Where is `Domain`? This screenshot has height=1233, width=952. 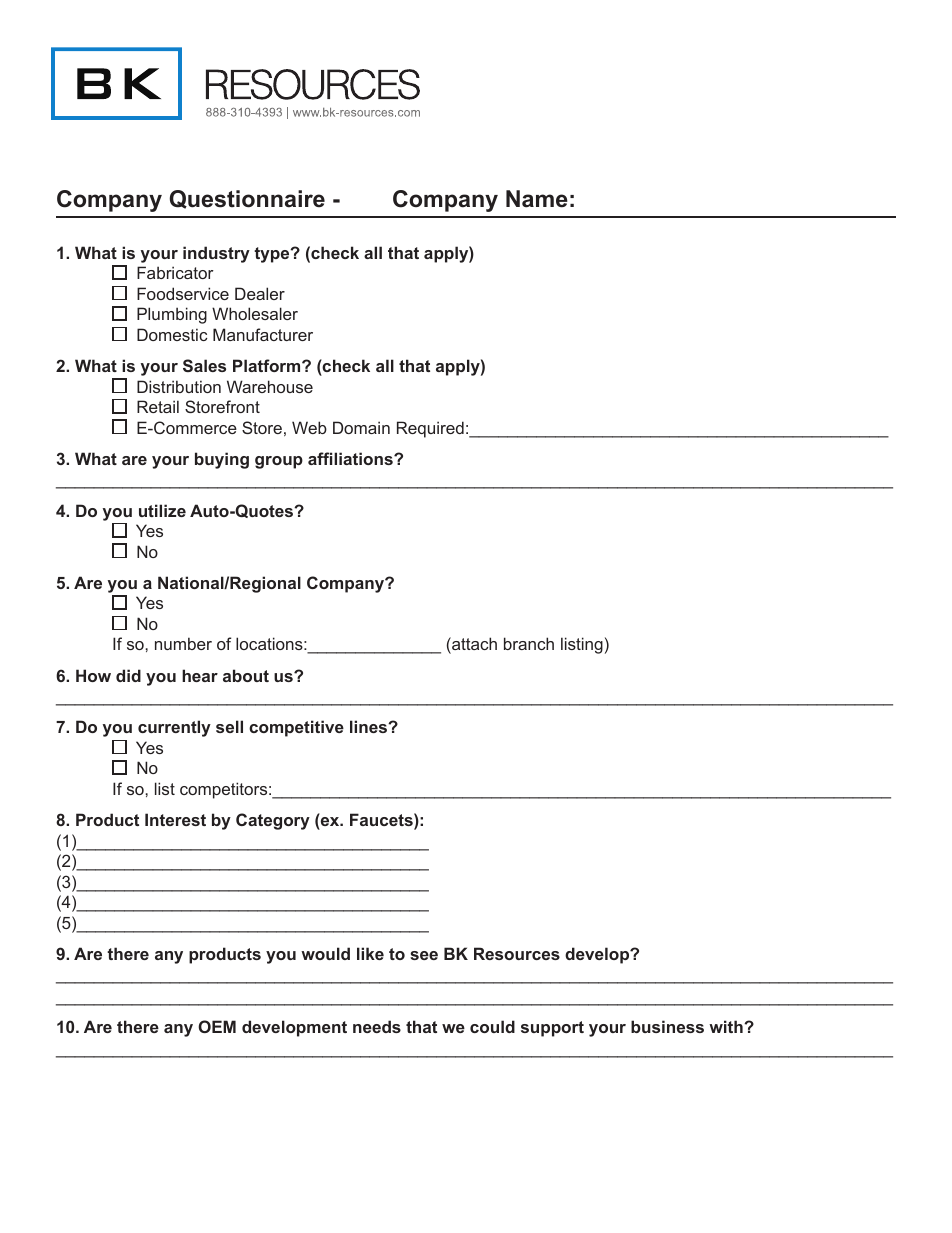
Domain is located at coordinates (361, 427).
